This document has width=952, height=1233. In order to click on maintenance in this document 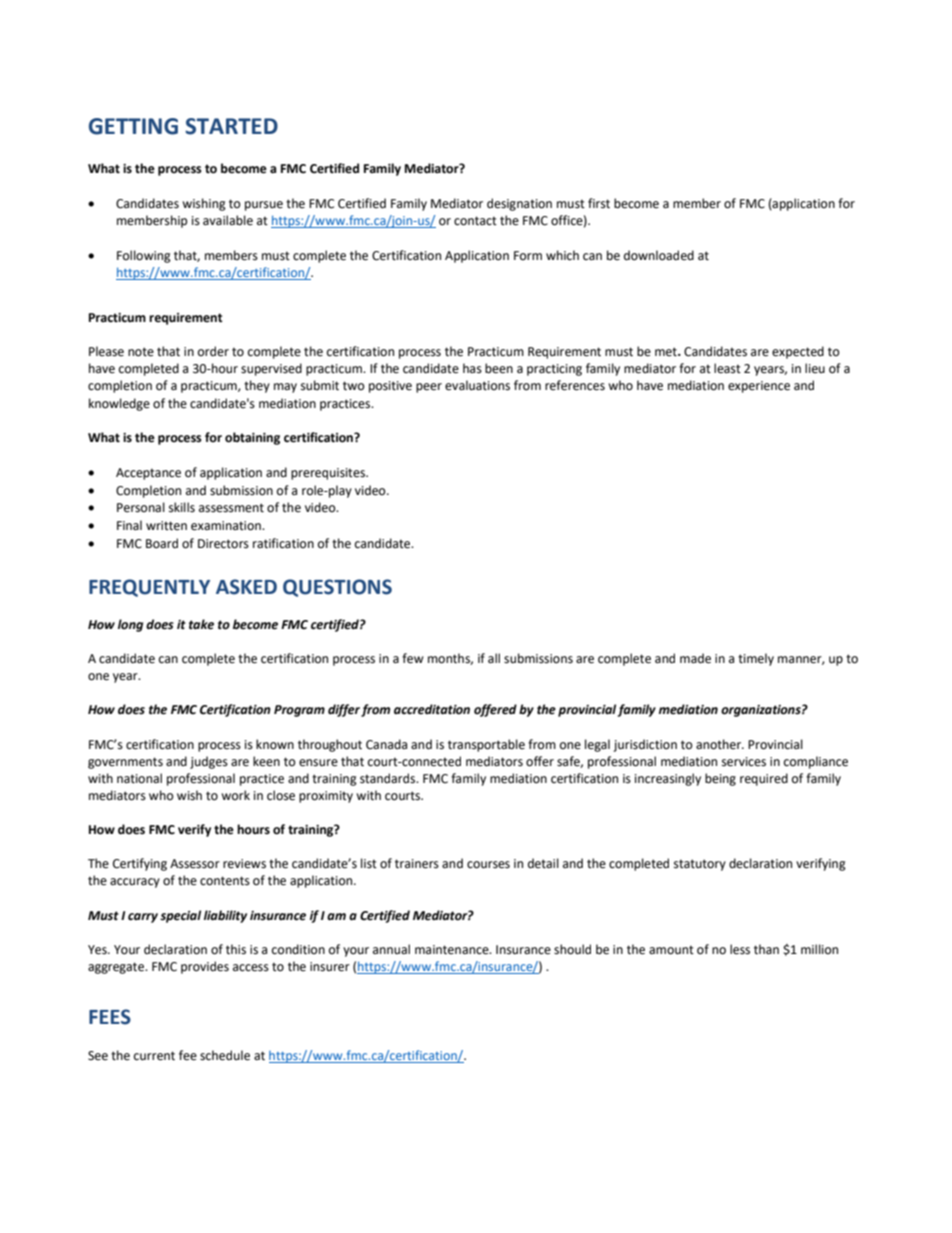, I will do `click(453, 950)`.
